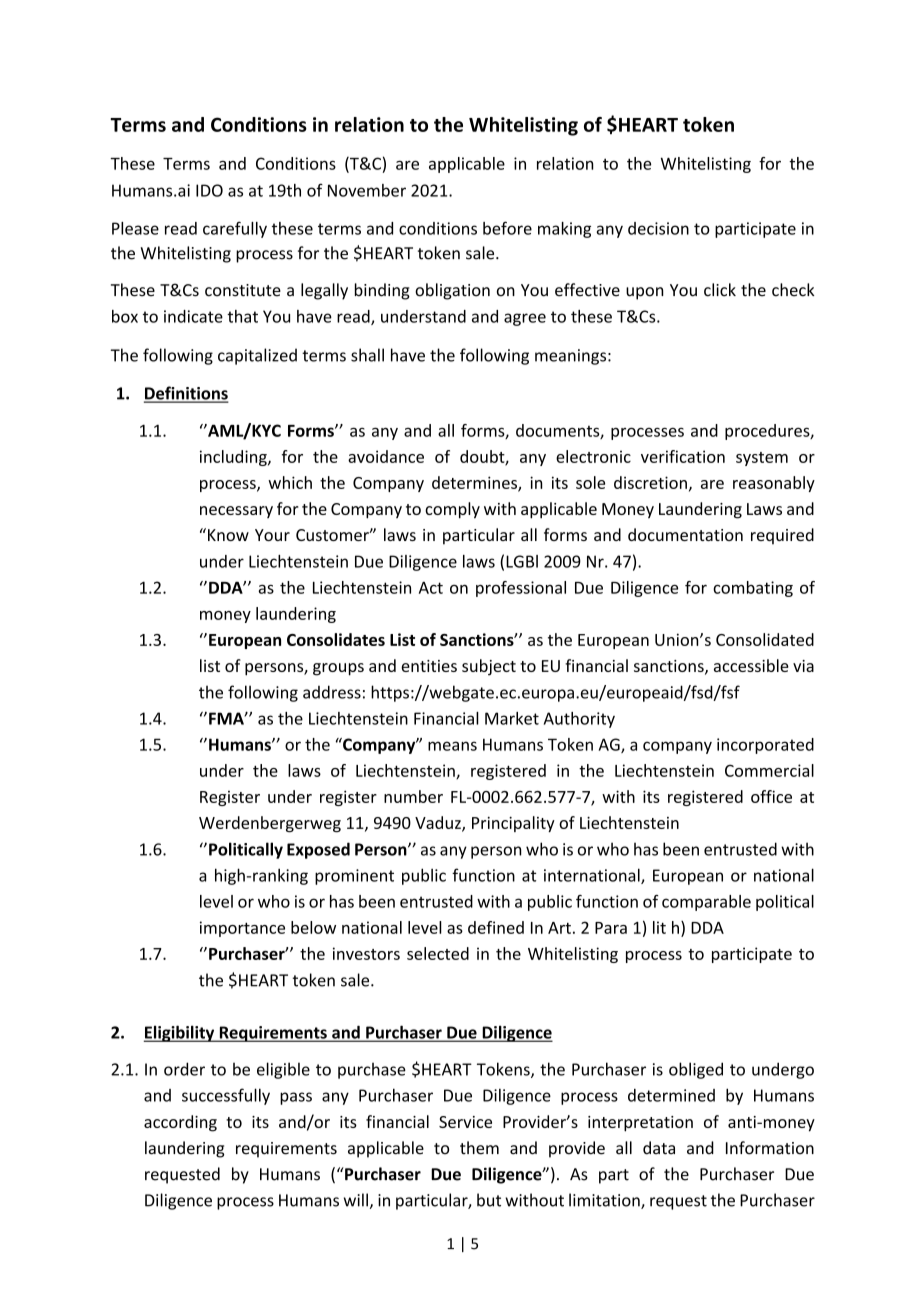 The width and height of the page is (924, 1308). What do you see at coordinates (180, 1123) in the page?
I see `according` at bounding box center [180, 1123].
